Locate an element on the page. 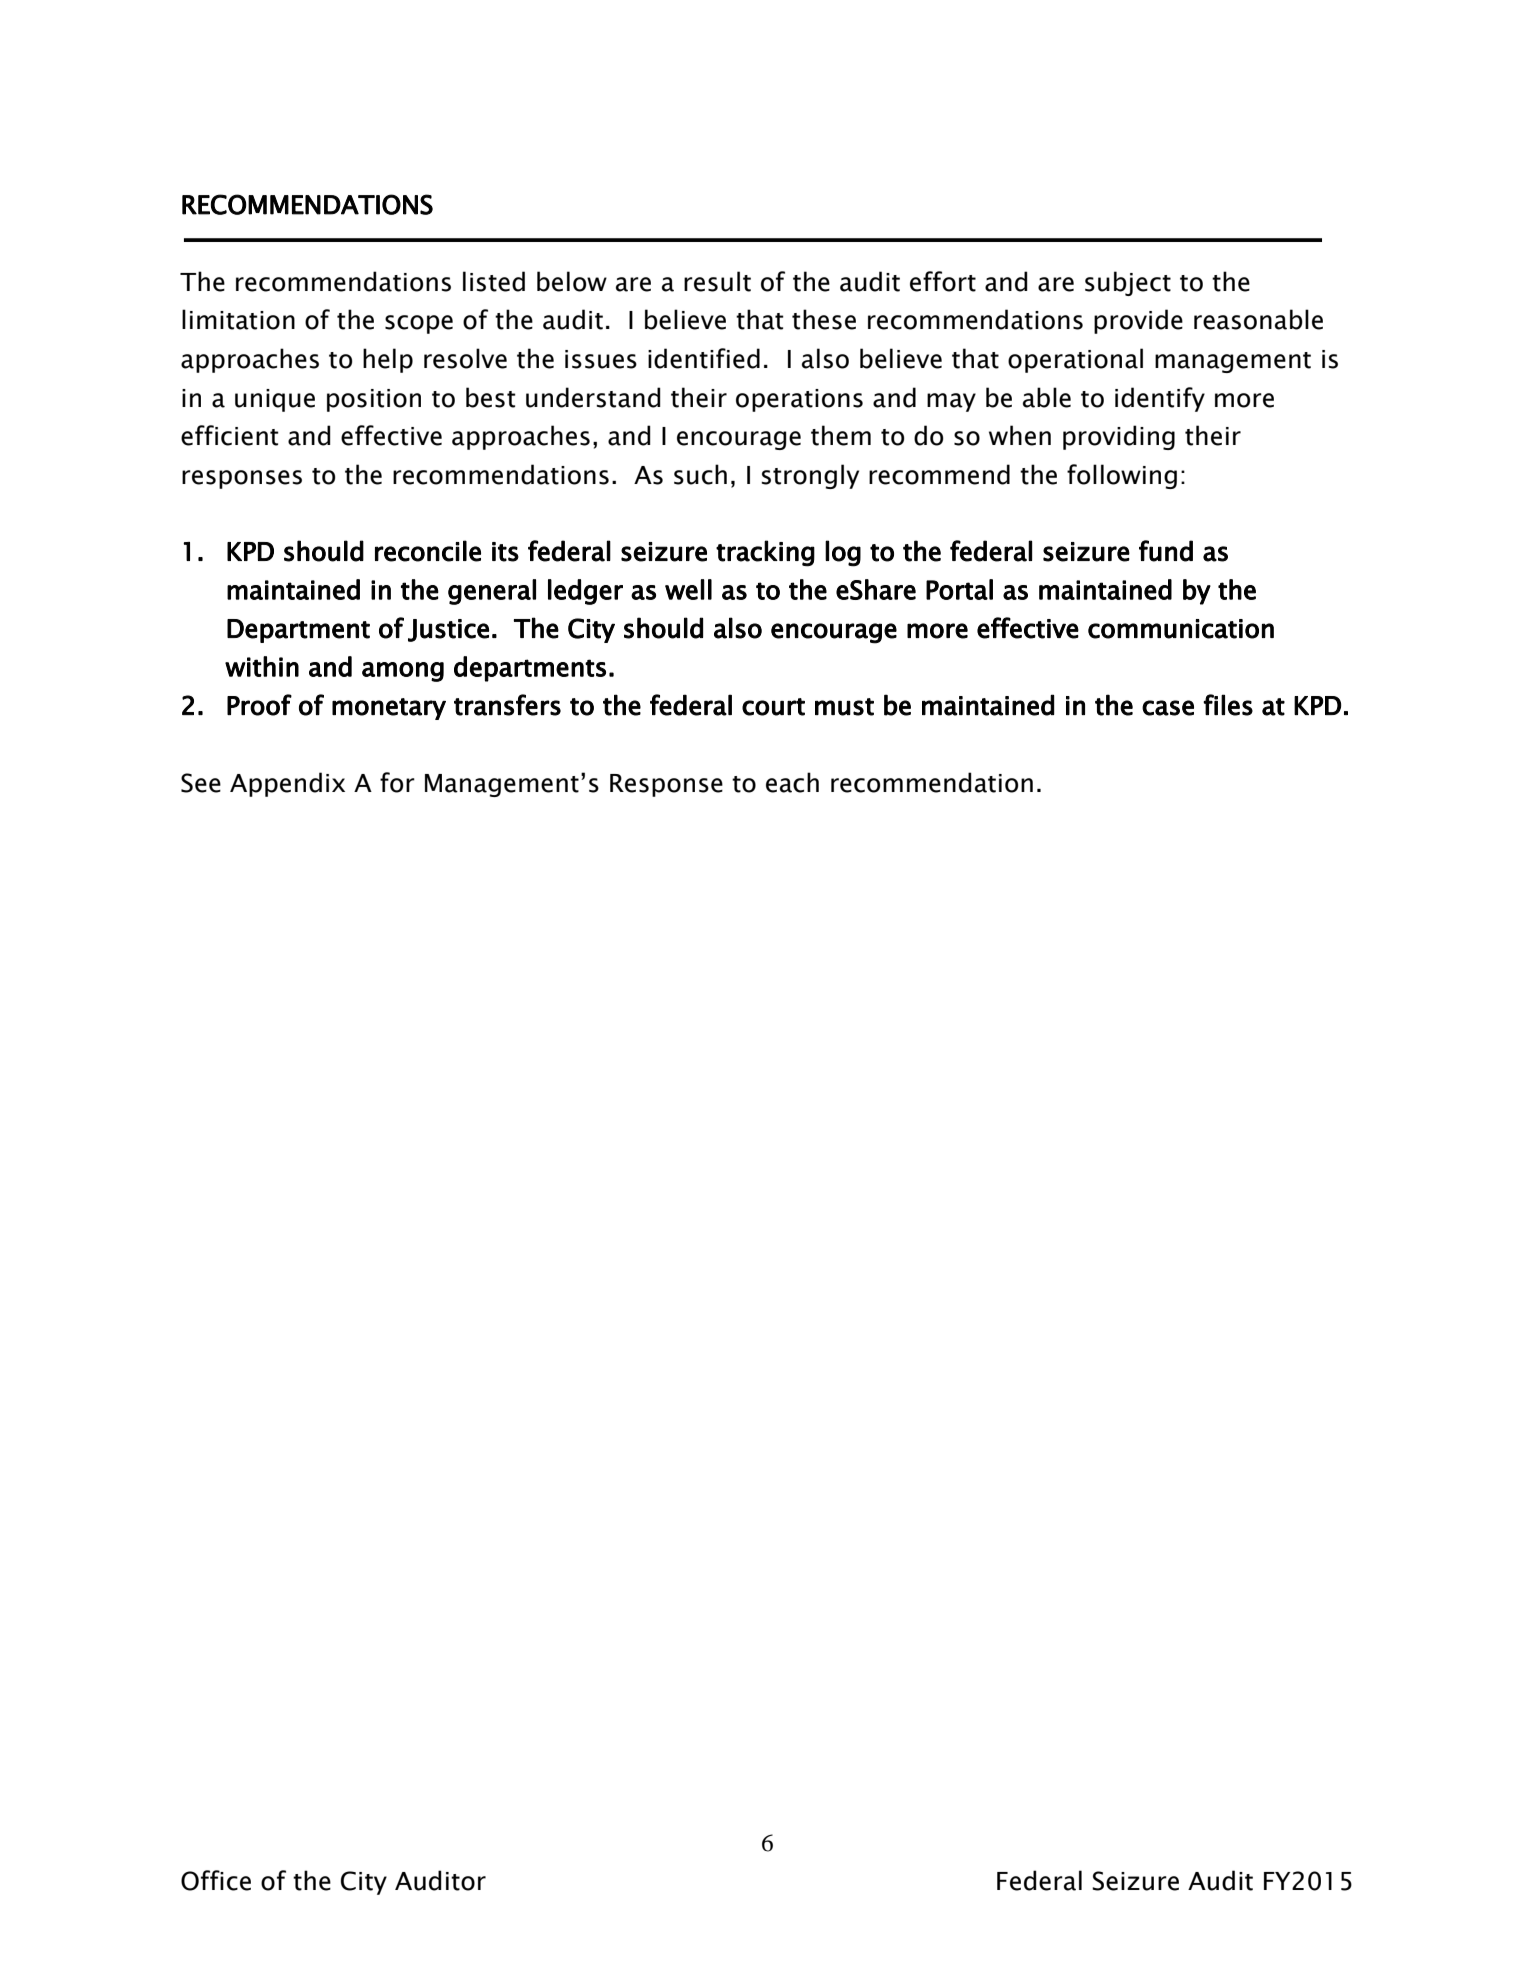 This image has height=1986, width=1535. provide is located at coordinates (1138, 321).
